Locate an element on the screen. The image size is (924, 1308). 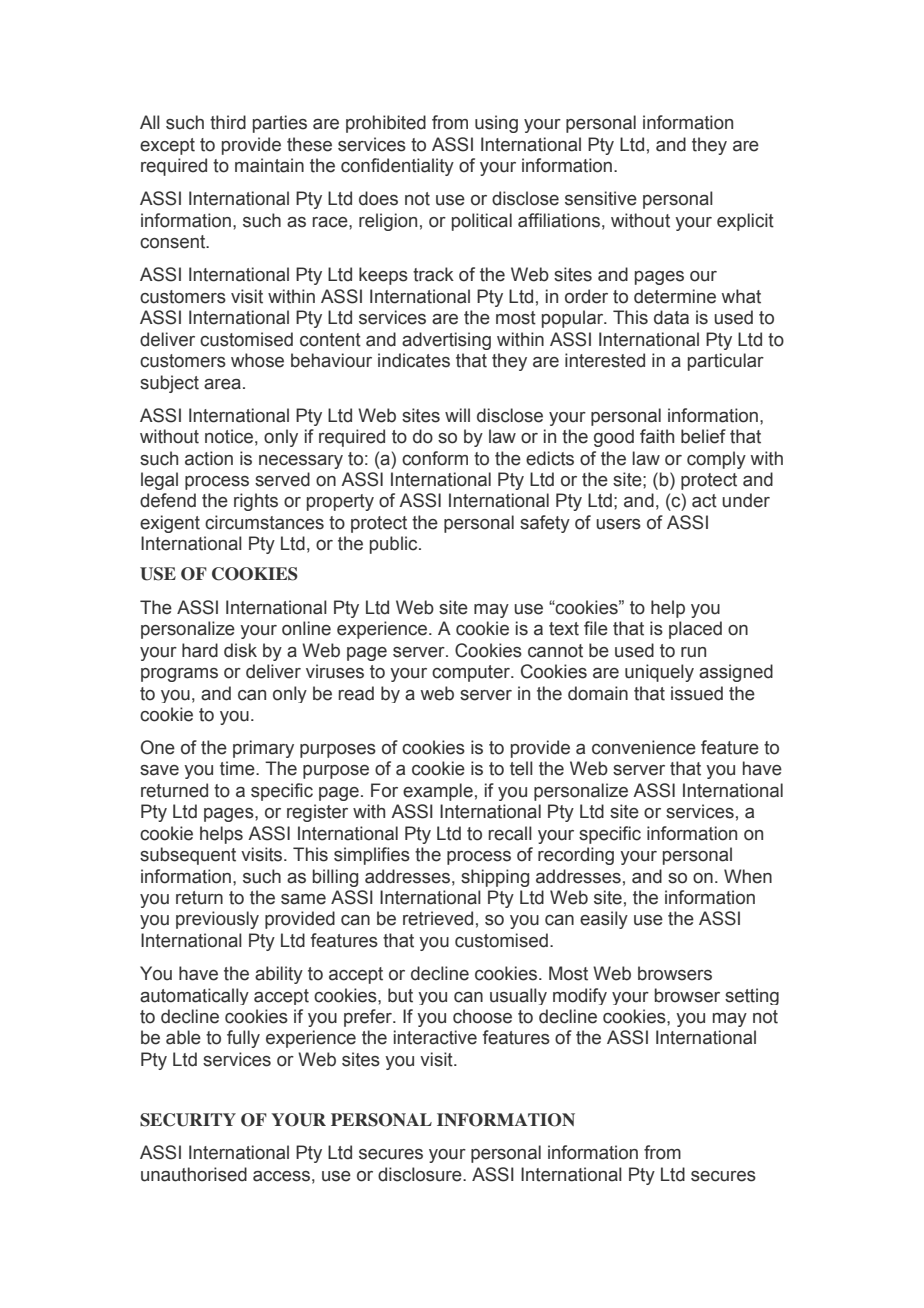
comply is located at coordinates (716, 460).
